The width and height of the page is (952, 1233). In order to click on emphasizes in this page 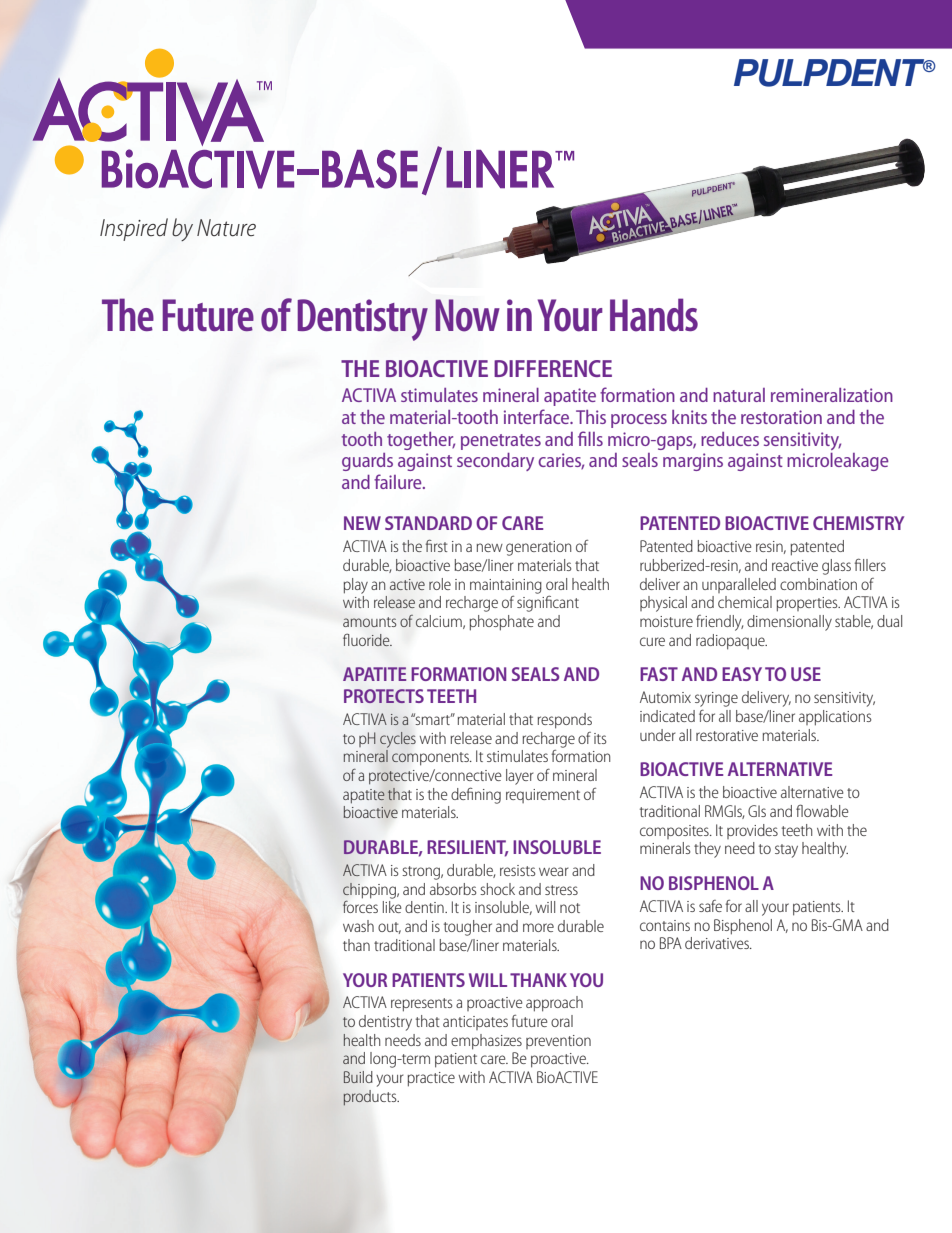, I will do `click(486, 1042)`.
